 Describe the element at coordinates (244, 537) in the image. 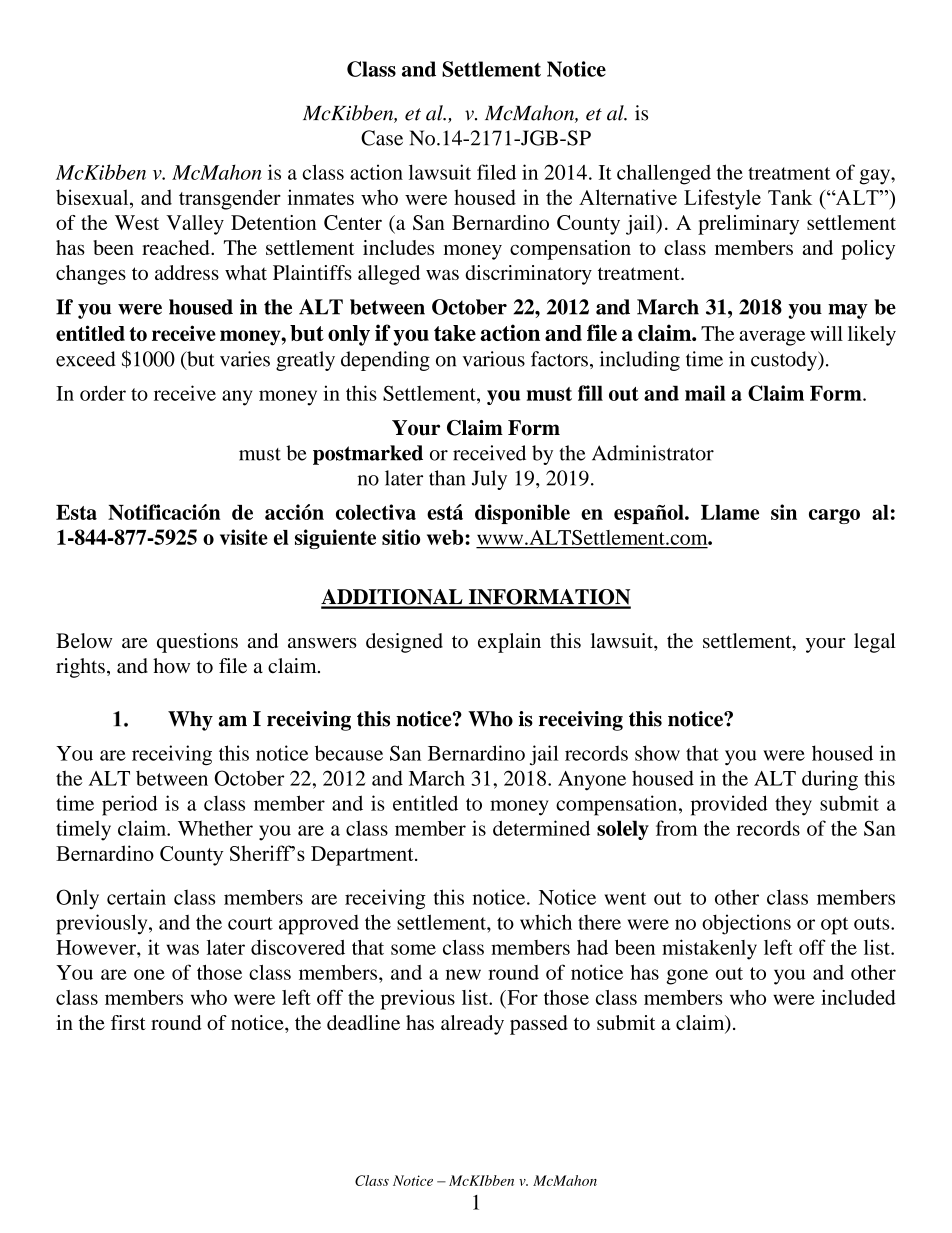

I see `visite` at that location.
